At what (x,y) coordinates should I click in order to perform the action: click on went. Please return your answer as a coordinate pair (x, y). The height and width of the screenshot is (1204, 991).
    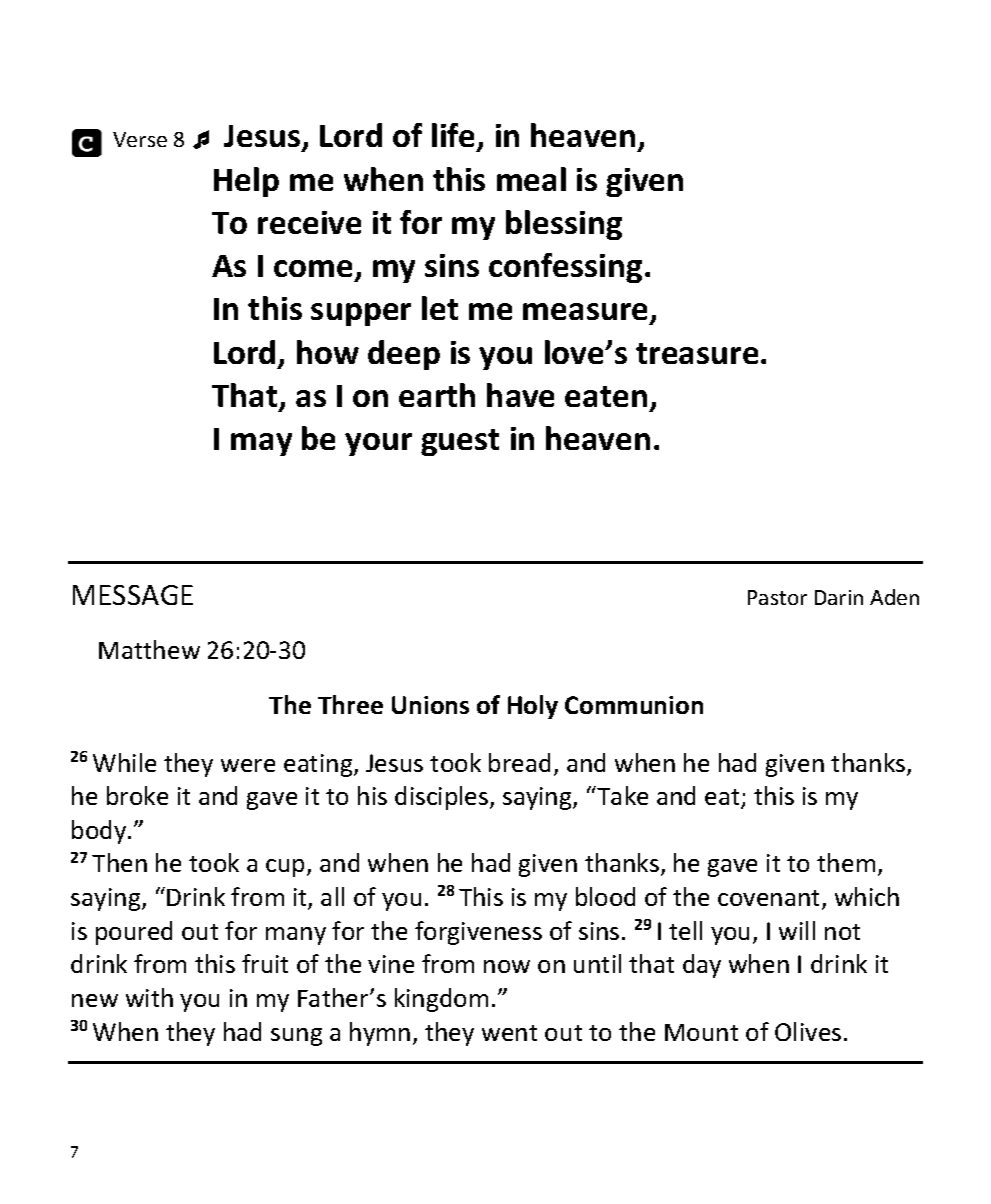
    Looking at the image, I should click on (509, 1033).
